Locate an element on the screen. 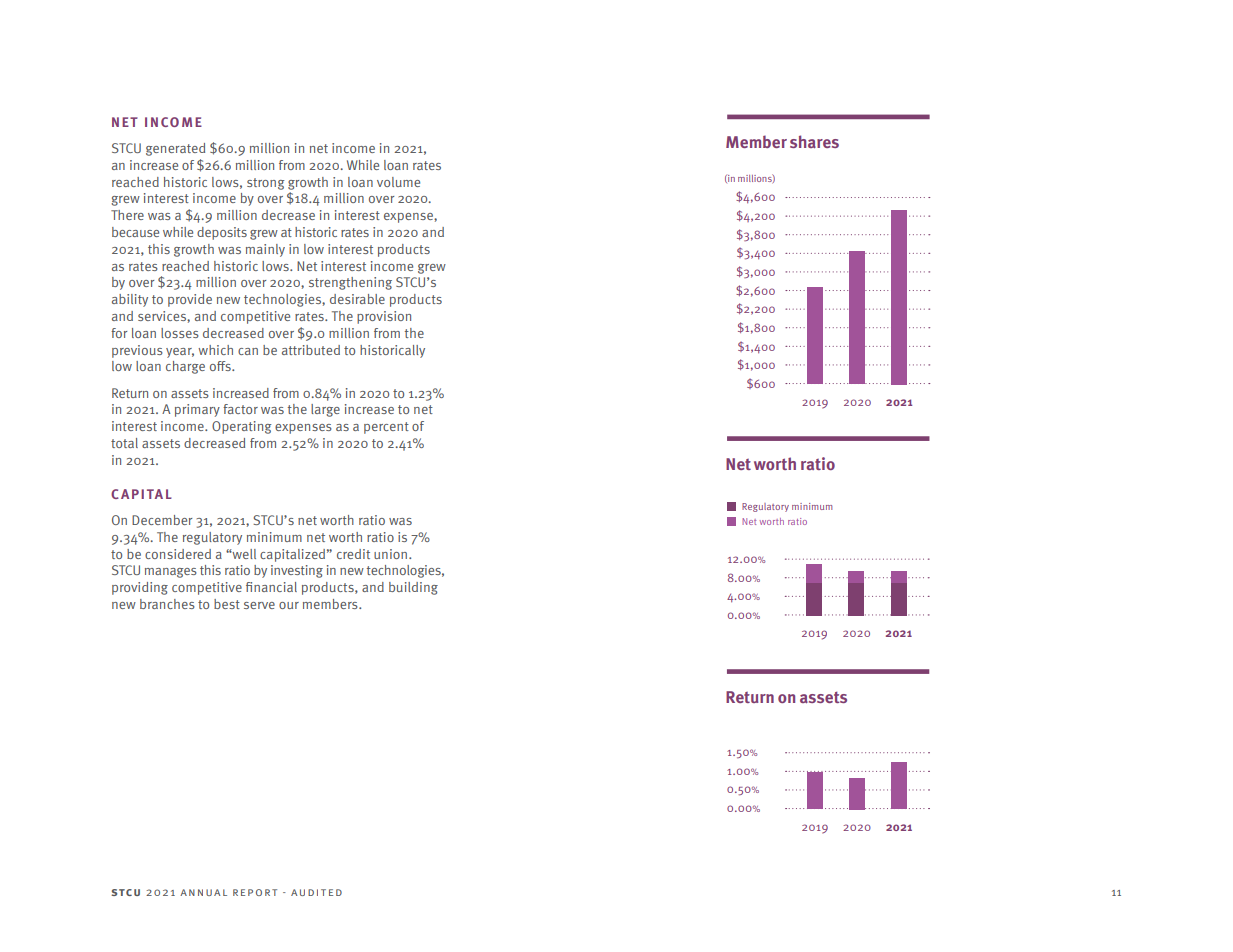 This screenshot has height=952, width=1233. generated is located at coordinates (175, 149).
